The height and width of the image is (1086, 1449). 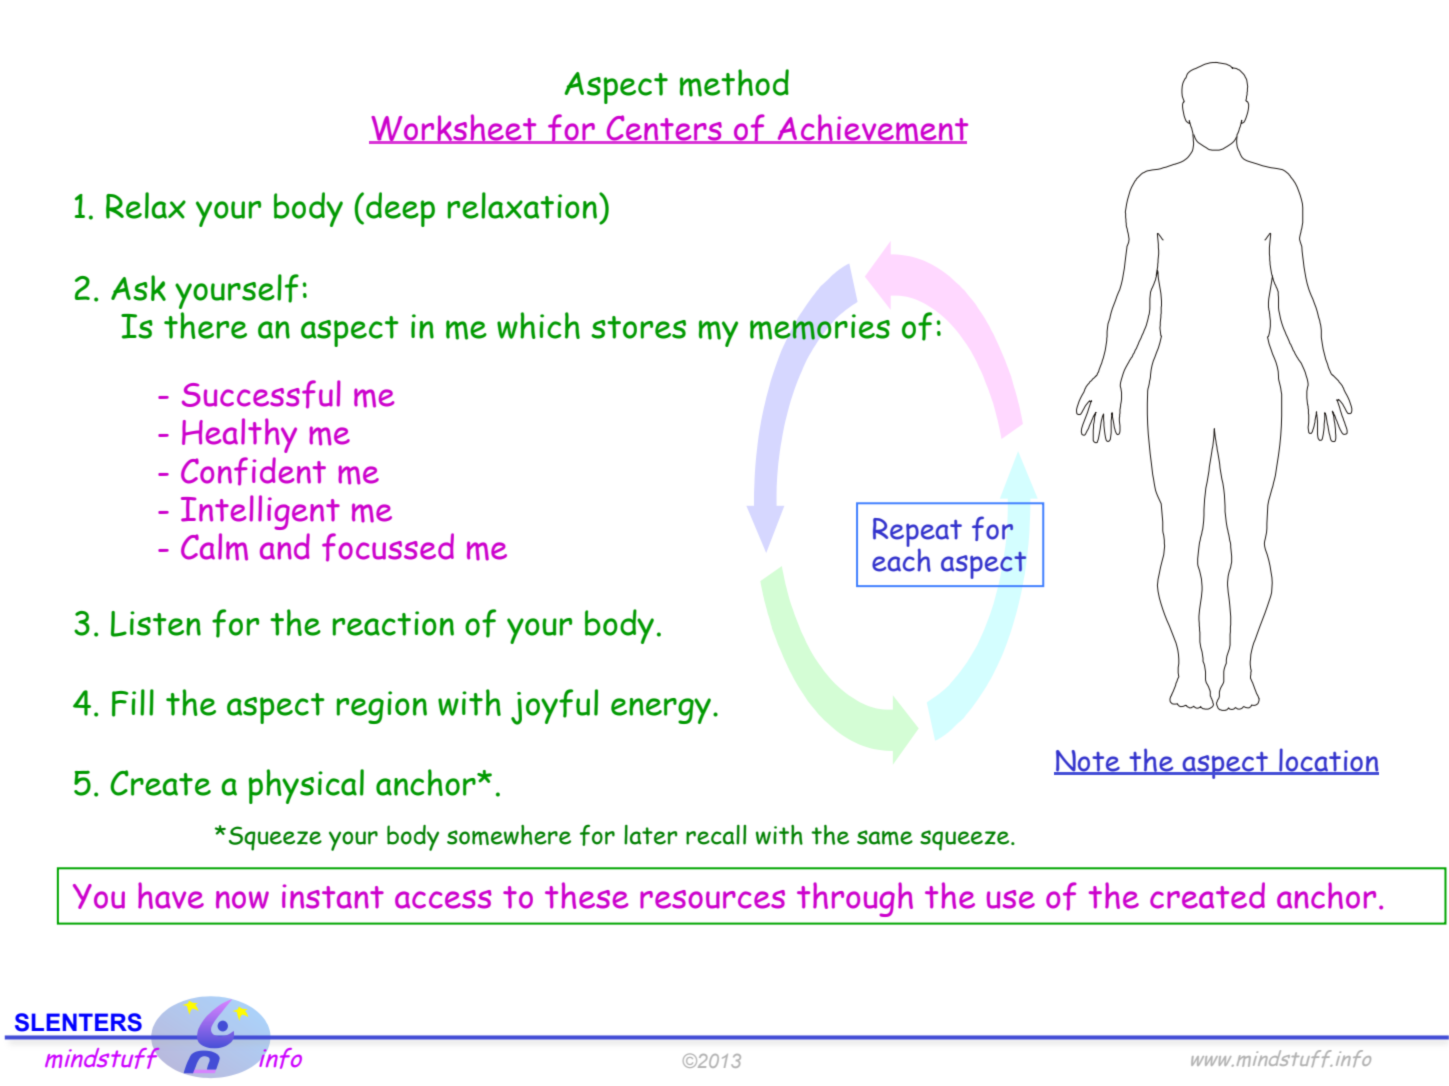 What do you see at coordinates (454, 129) in the image?
I see `Worksheet` at bounding box center [454, 129].
